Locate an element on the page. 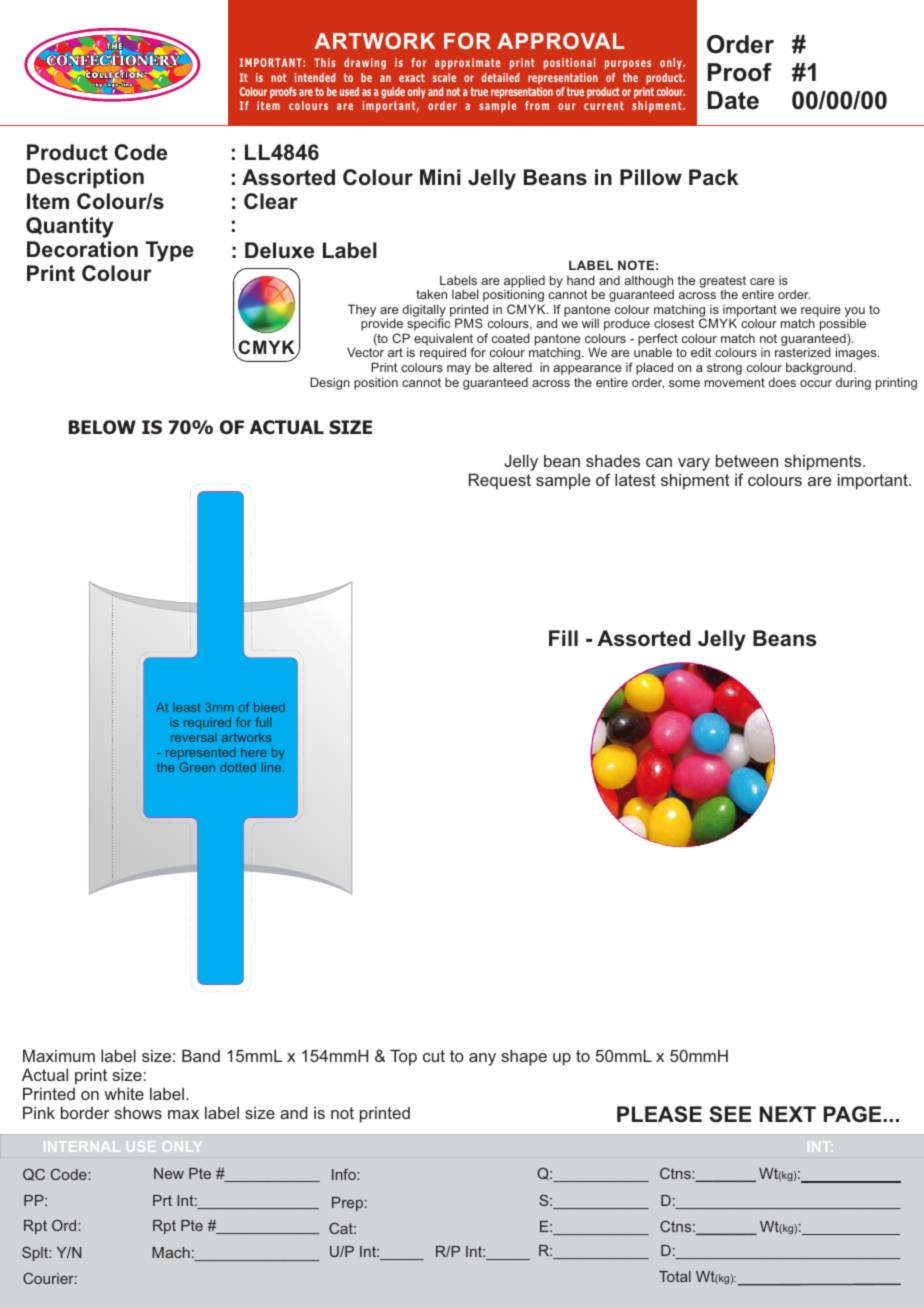 Image resolution: width=924 pixels, height=1308 pixels. scale is located at coordinates (444, 77).
